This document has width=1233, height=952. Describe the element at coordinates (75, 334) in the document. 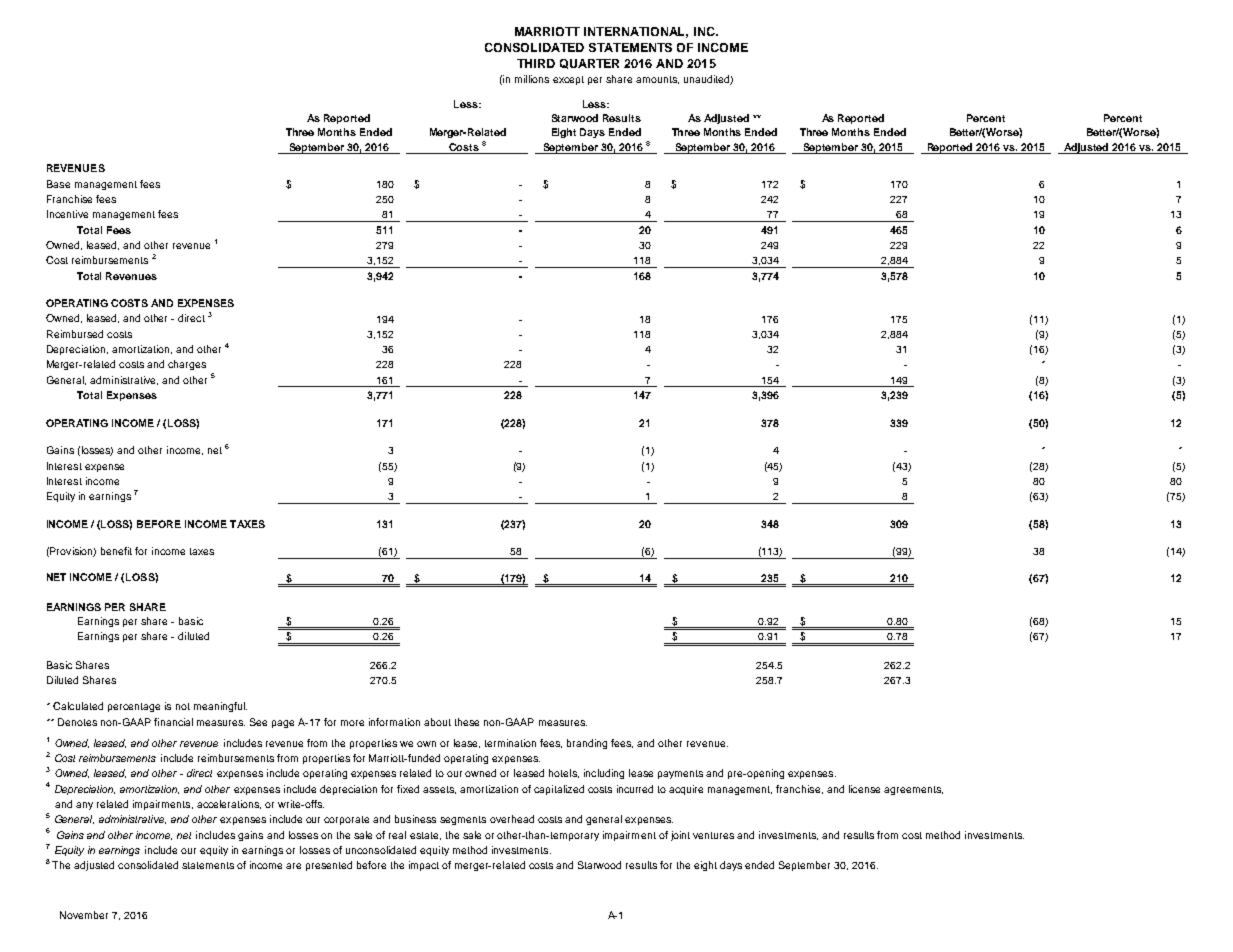

I see `Reimbursed` at that location.
